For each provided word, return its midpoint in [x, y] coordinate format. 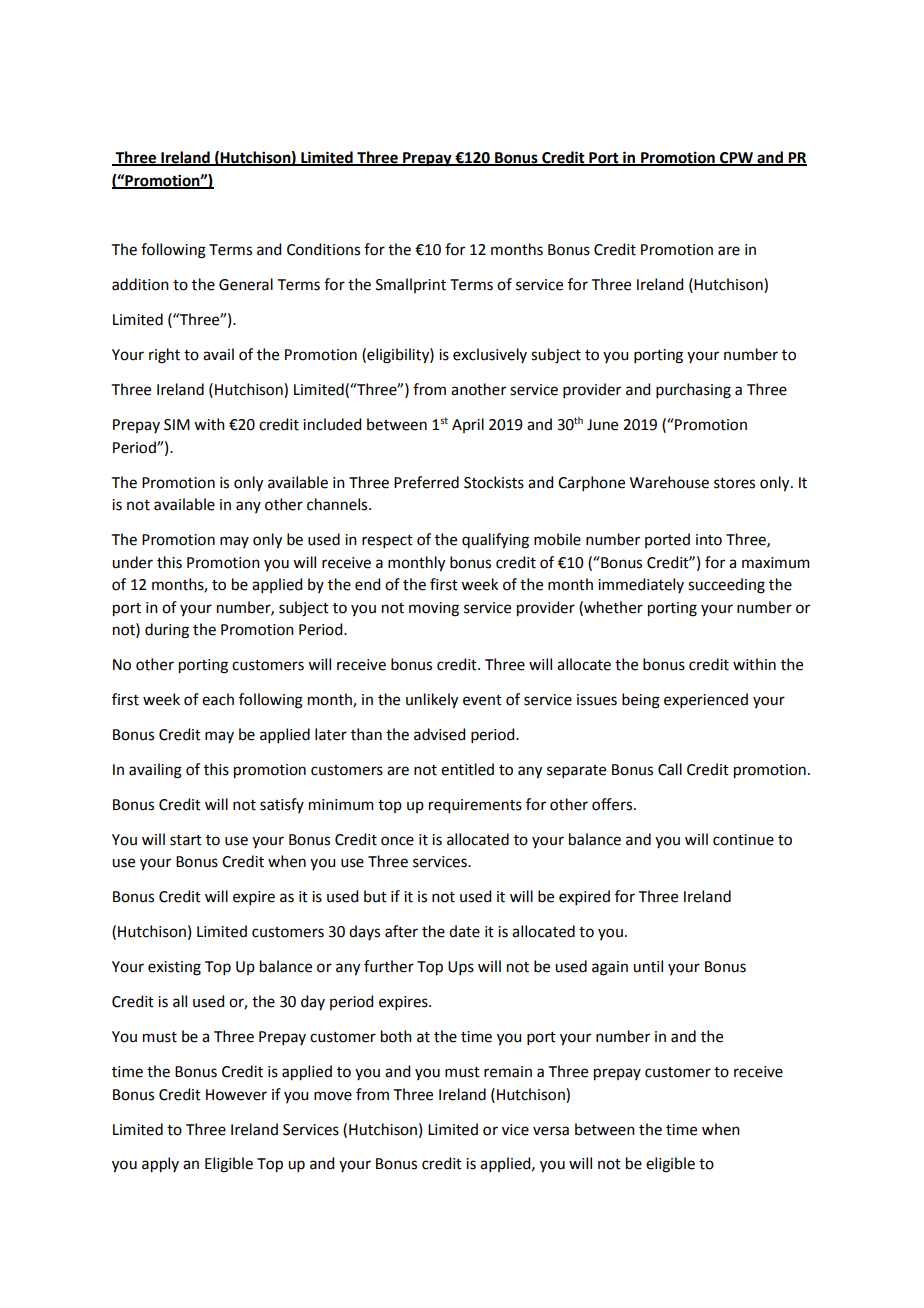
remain [508, 1072]
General [246, 284]
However [236, 1095]
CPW [736, 159]
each [218, 699]
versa [551, 1131]
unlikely [432, 701]
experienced [706, 700]
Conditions [323, 249]
